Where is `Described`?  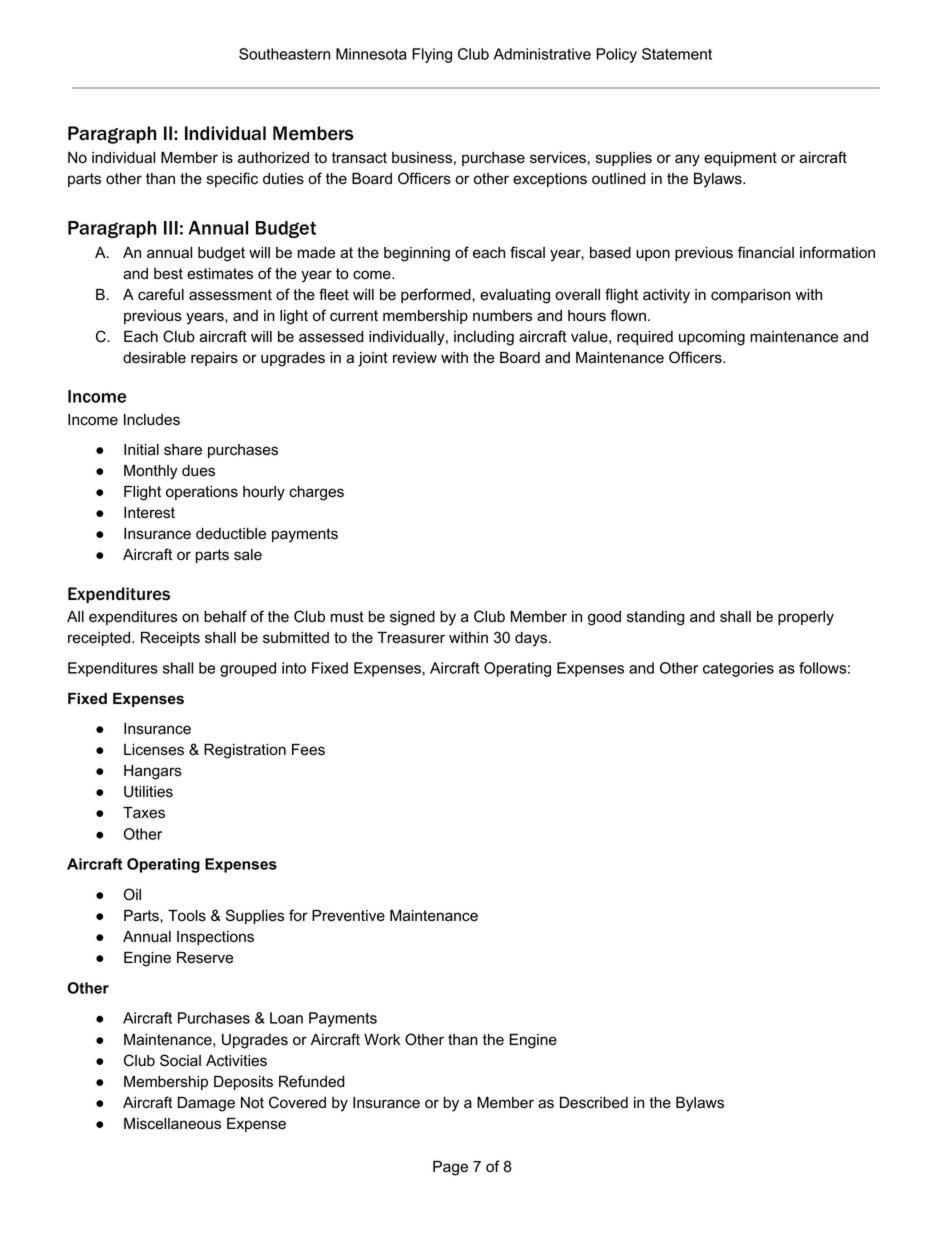 Described is located at coordinates (594, 1103).
